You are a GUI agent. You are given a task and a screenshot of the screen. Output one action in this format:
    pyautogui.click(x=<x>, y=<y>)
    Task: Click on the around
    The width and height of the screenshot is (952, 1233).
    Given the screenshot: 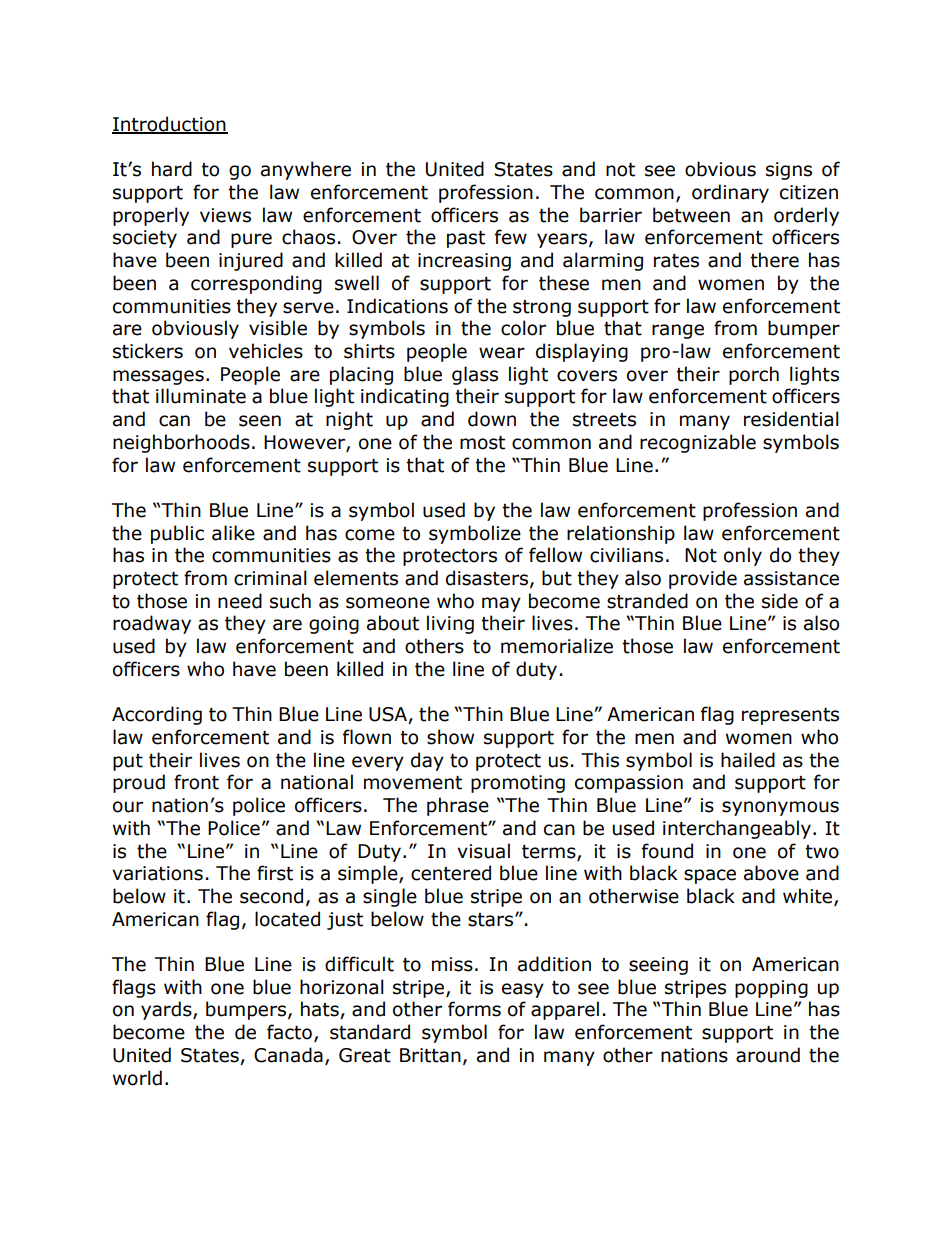 What is the action you would take?
    pyautogui.click(x=768, y=1055)
